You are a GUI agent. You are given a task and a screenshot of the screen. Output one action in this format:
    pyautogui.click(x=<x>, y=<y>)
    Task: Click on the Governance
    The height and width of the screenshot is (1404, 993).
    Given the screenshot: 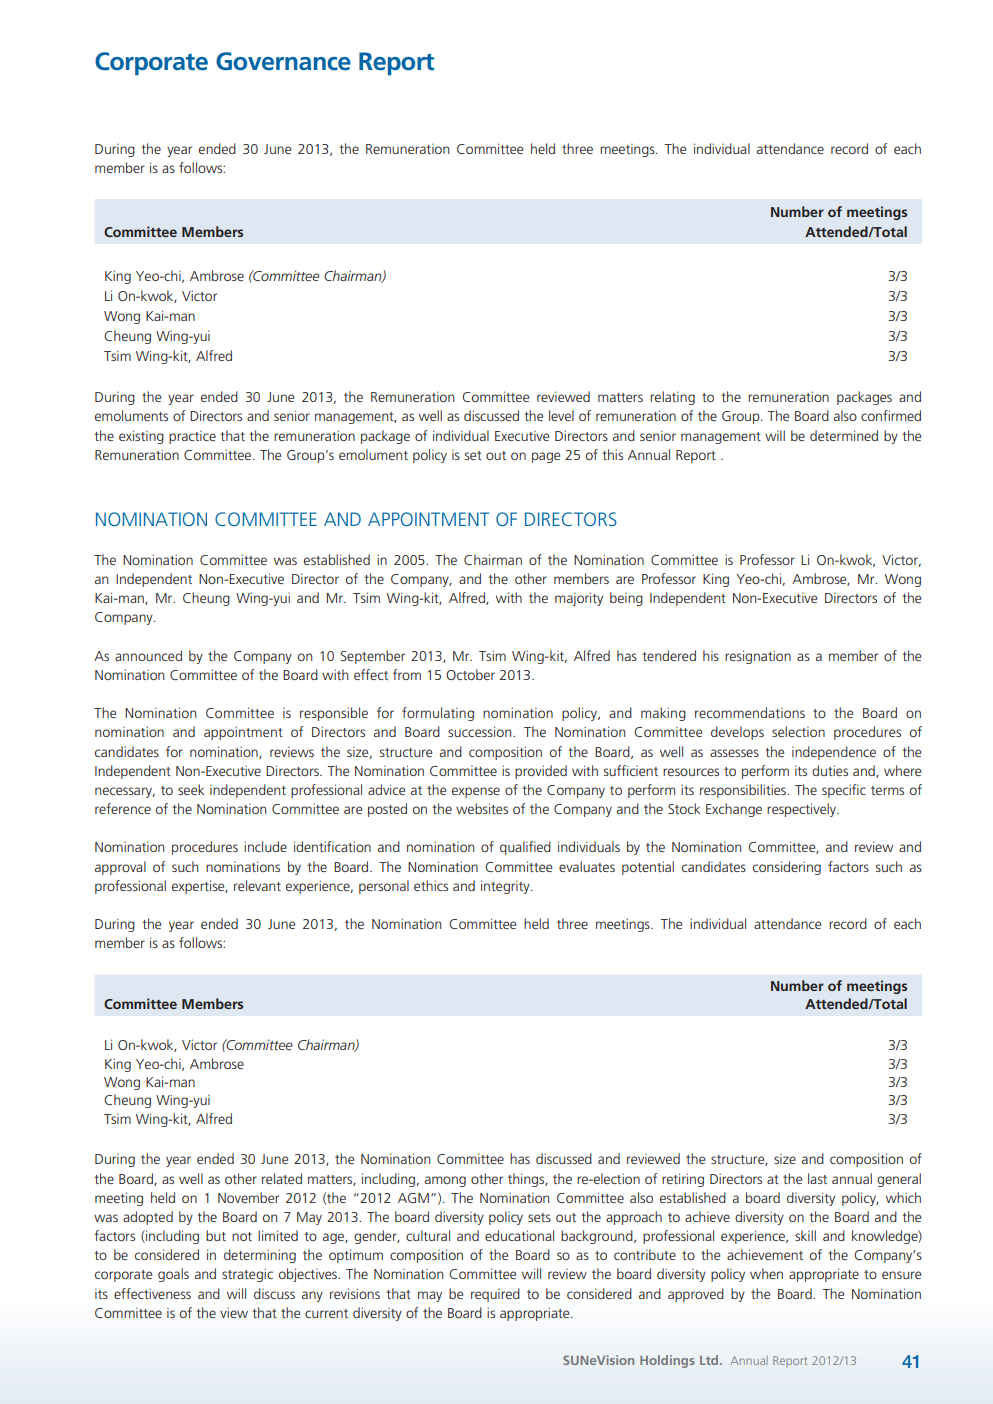 What is the action you would take?
    pyautogui.click(x=283, y=61)
